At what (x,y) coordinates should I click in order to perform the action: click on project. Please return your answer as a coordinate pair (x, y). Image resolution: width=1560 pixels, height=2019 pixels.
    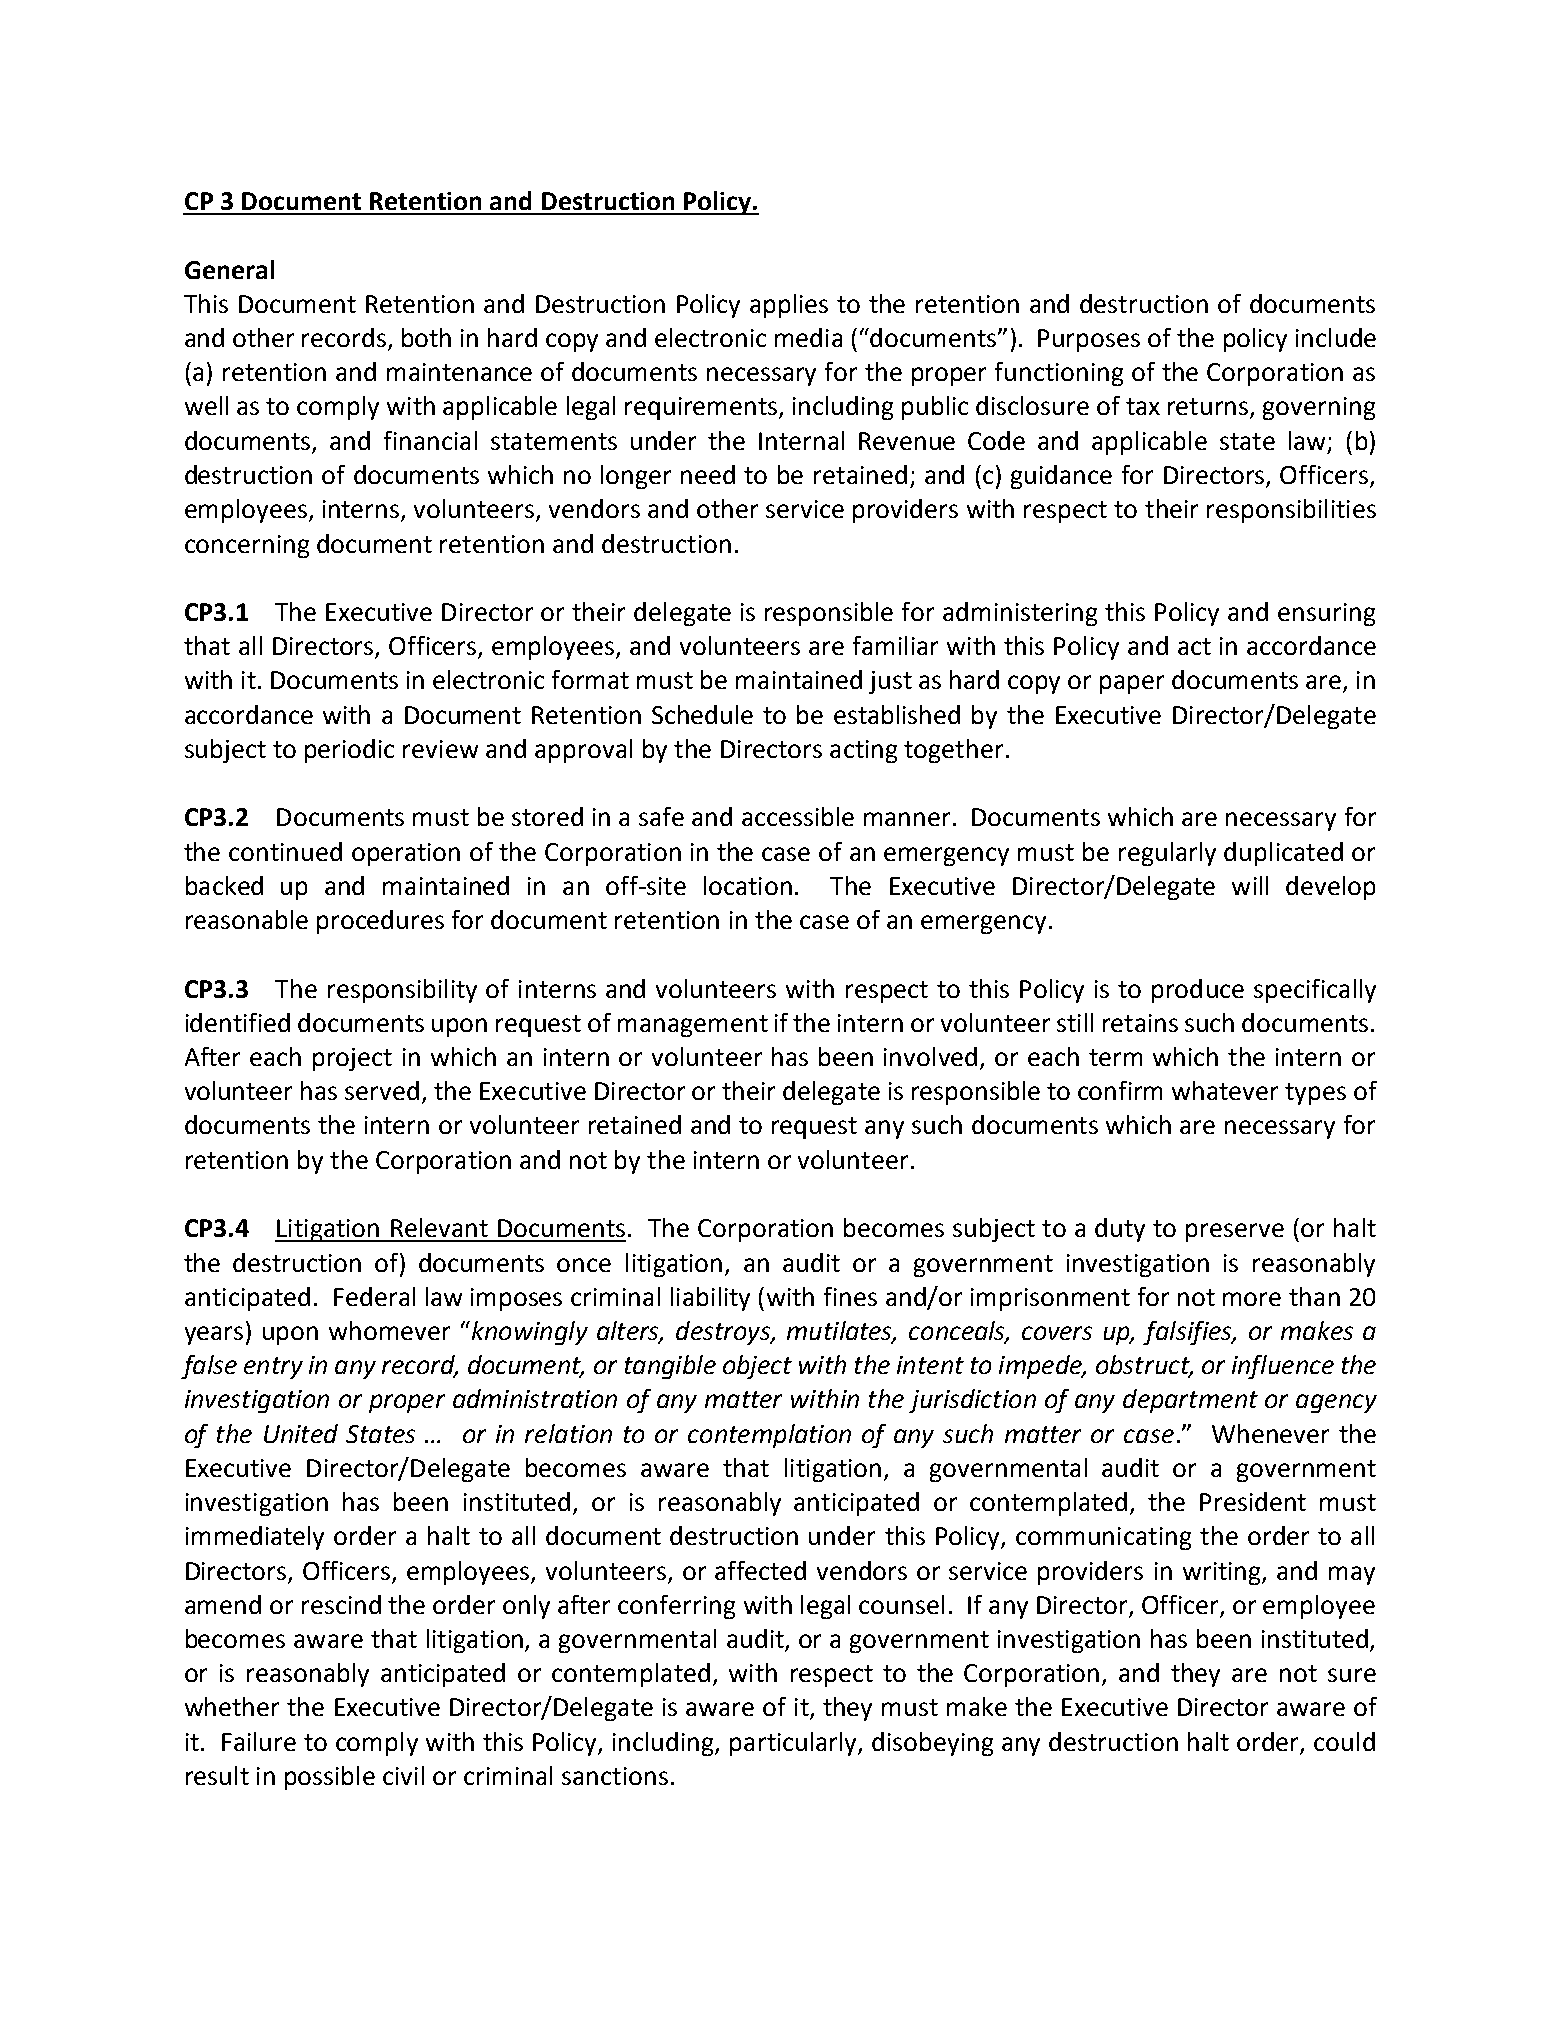
    Looking at the image, I should click on (352, 1059).
